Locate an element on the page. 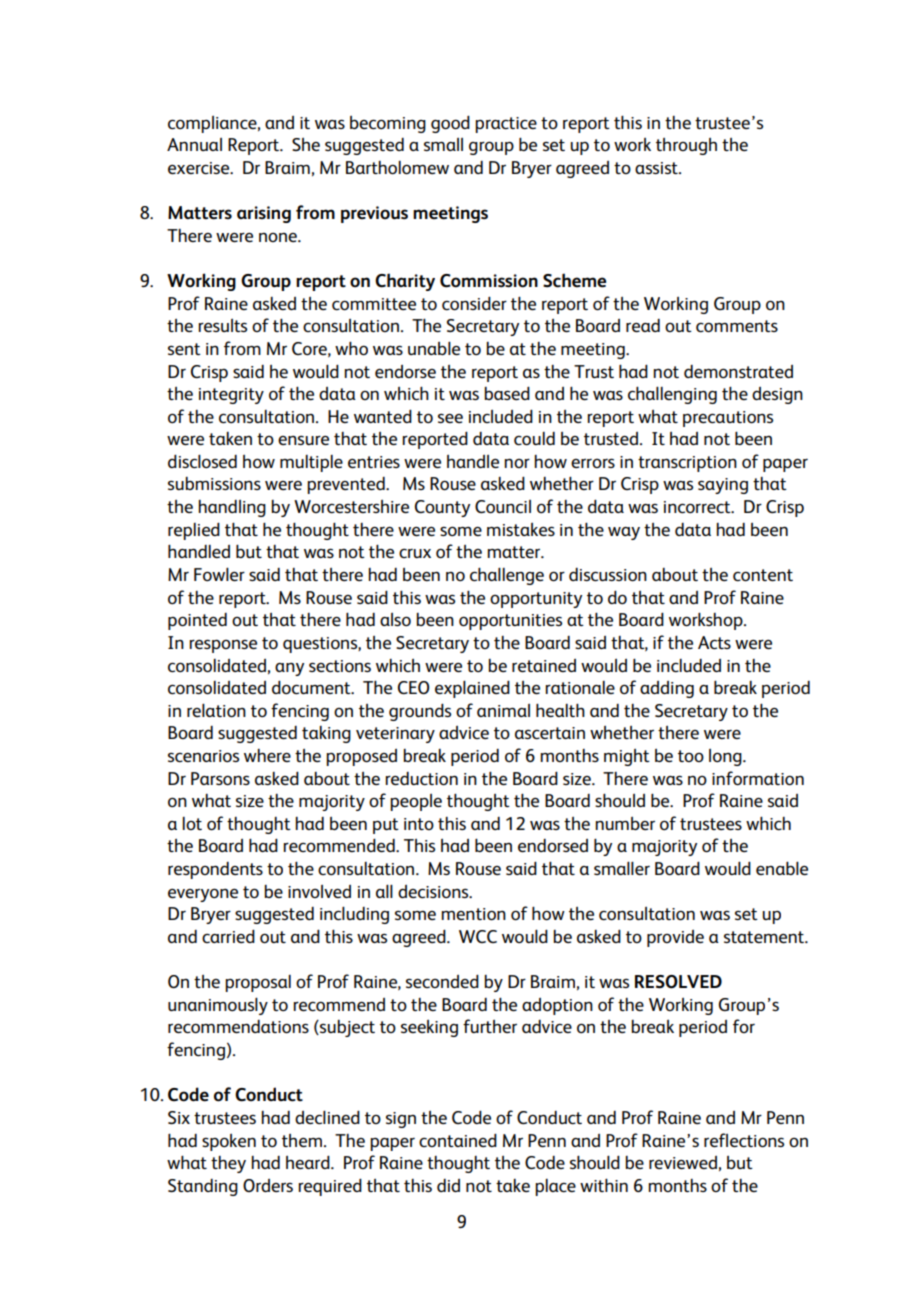 The height and width of the document is (1308, 924). unable is located at coordinates (434, 348).
